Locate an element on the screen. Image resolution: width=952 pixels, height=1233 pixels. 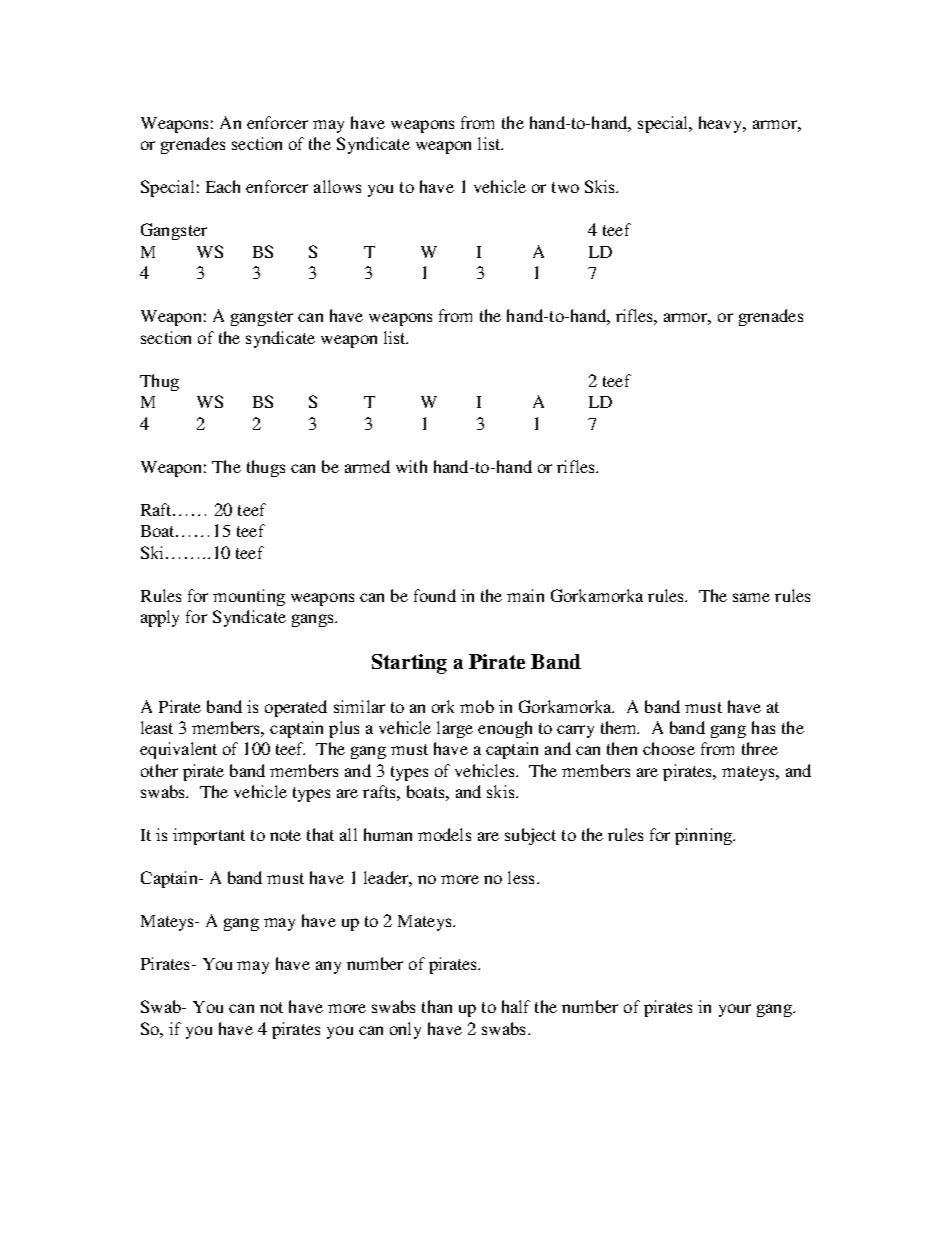
same is located at coordinates (751, 597).
